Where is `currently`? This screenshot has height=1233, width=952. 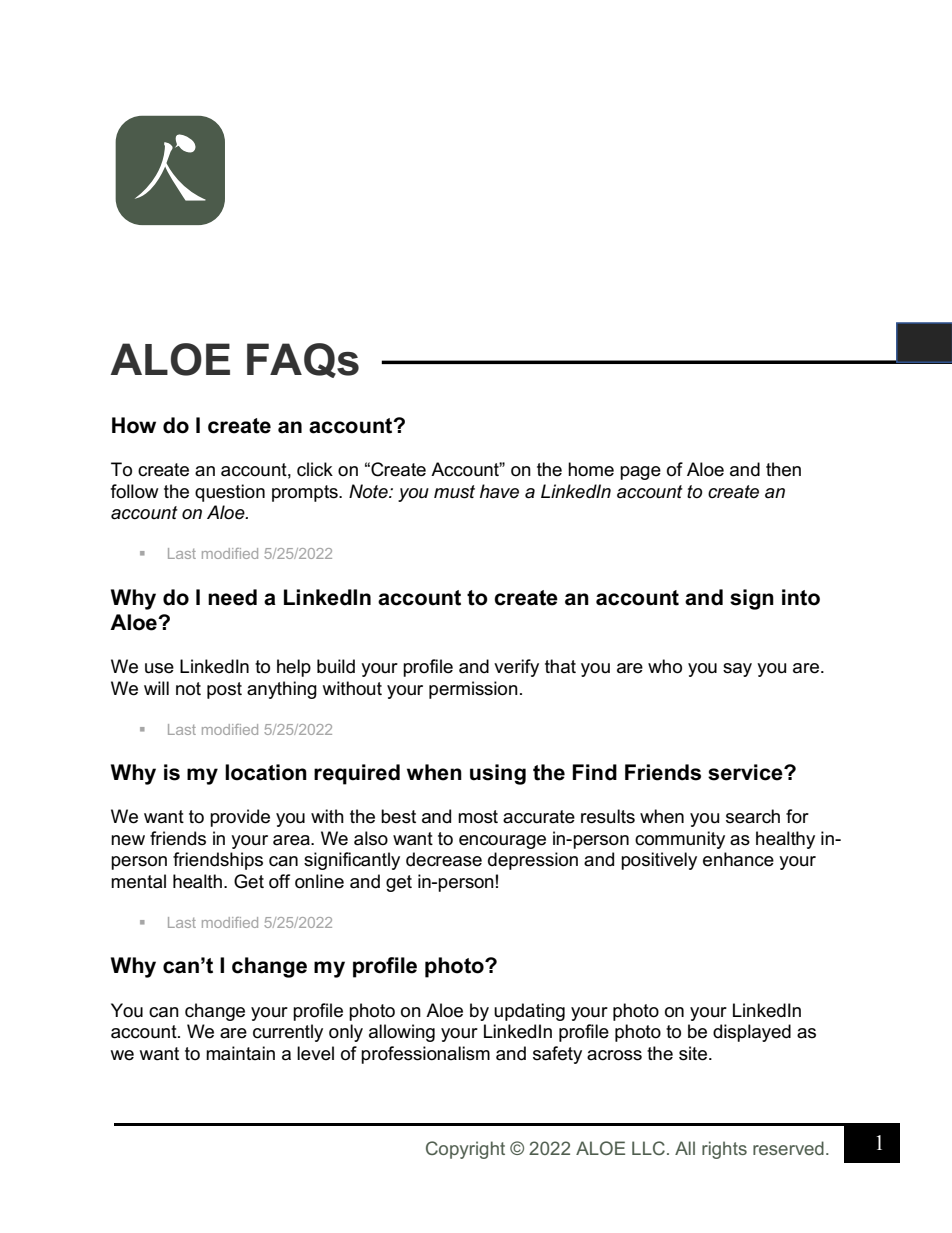
currently is located at coordinates (288, 1033).
